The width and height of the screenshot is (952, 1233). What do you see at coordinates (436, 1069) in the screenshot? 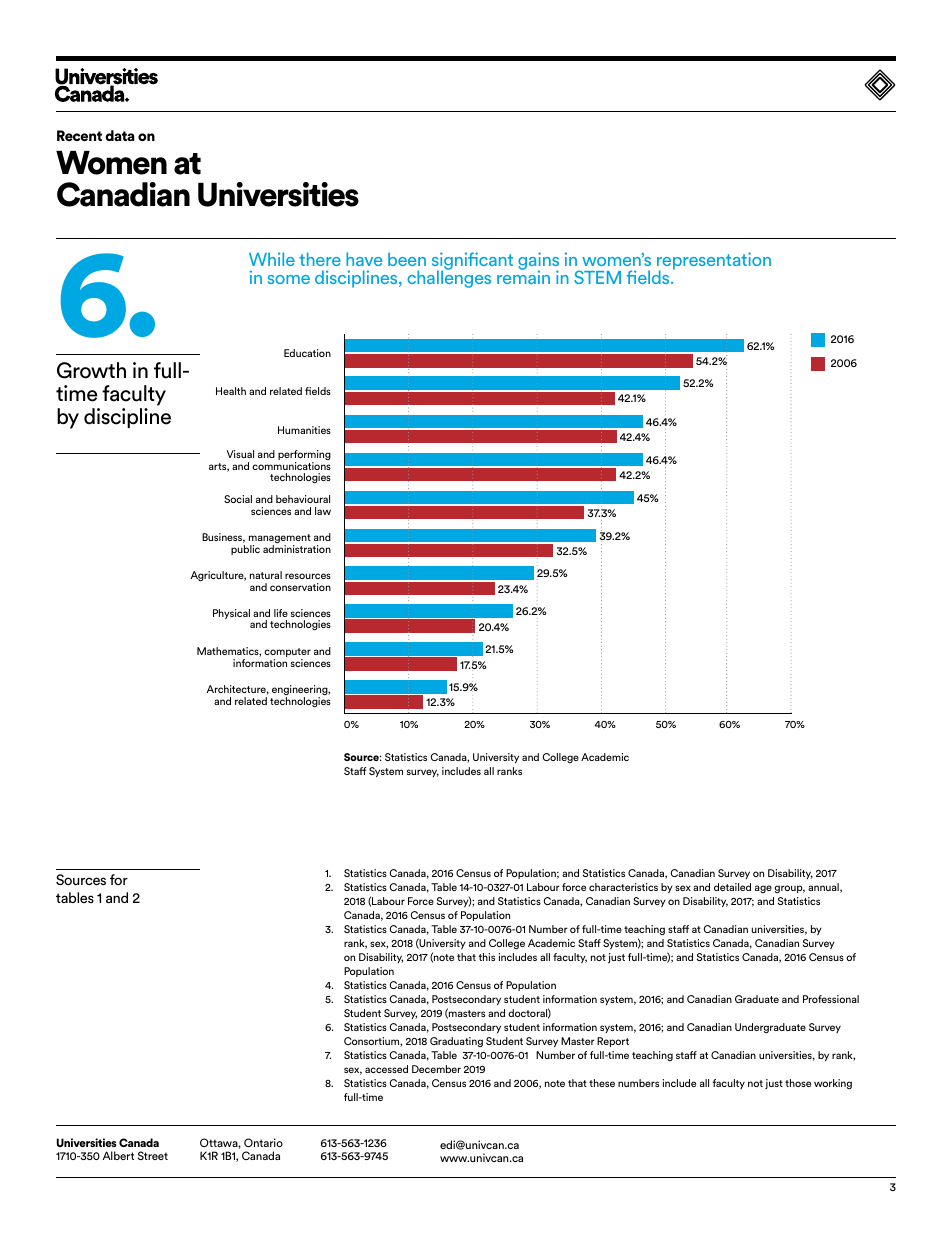
I see `December` at bounding box center [436, 1069].
